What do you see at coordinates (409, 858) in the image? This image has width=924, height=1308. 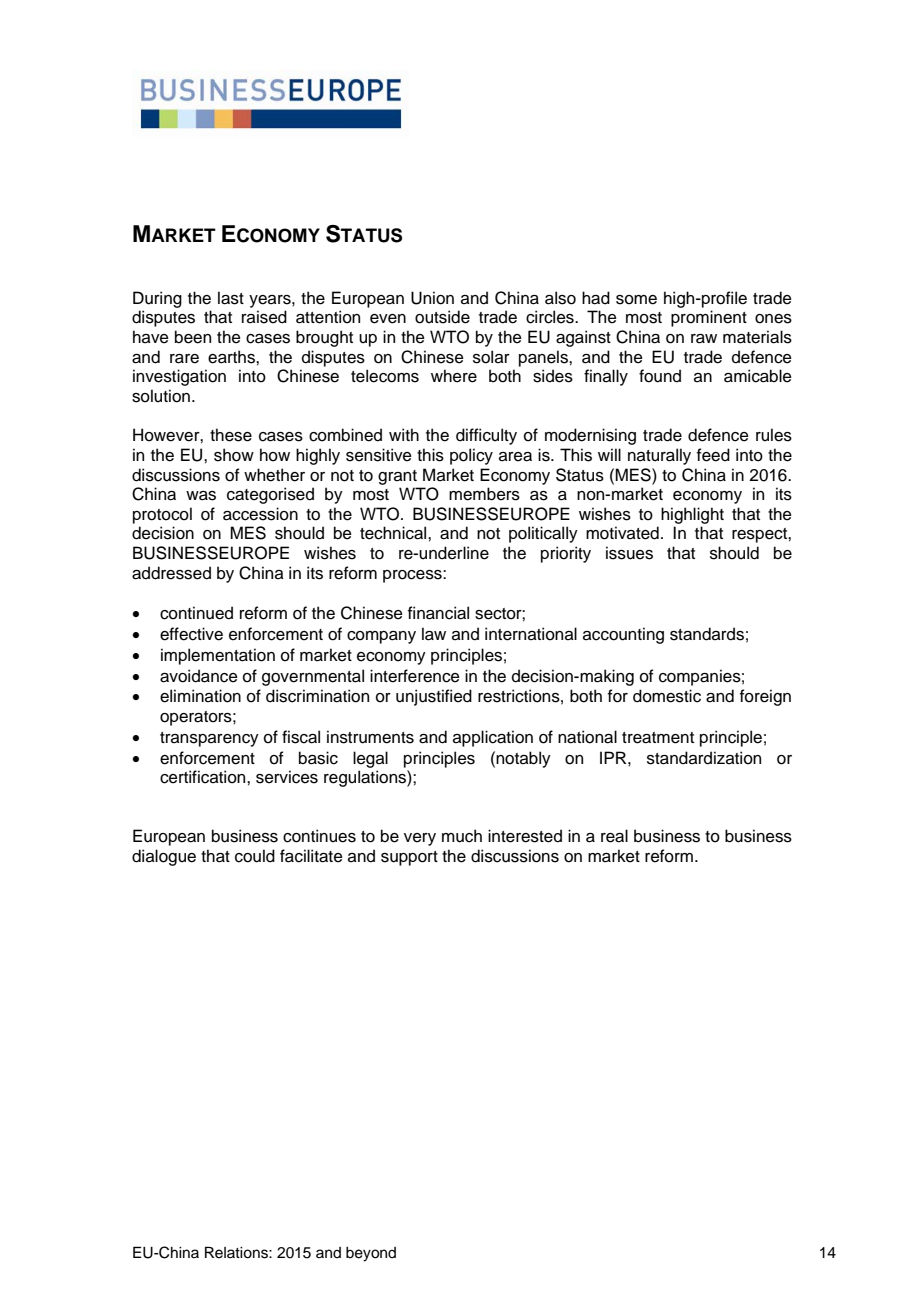 I see `support` at bounding box center [409, 858].
